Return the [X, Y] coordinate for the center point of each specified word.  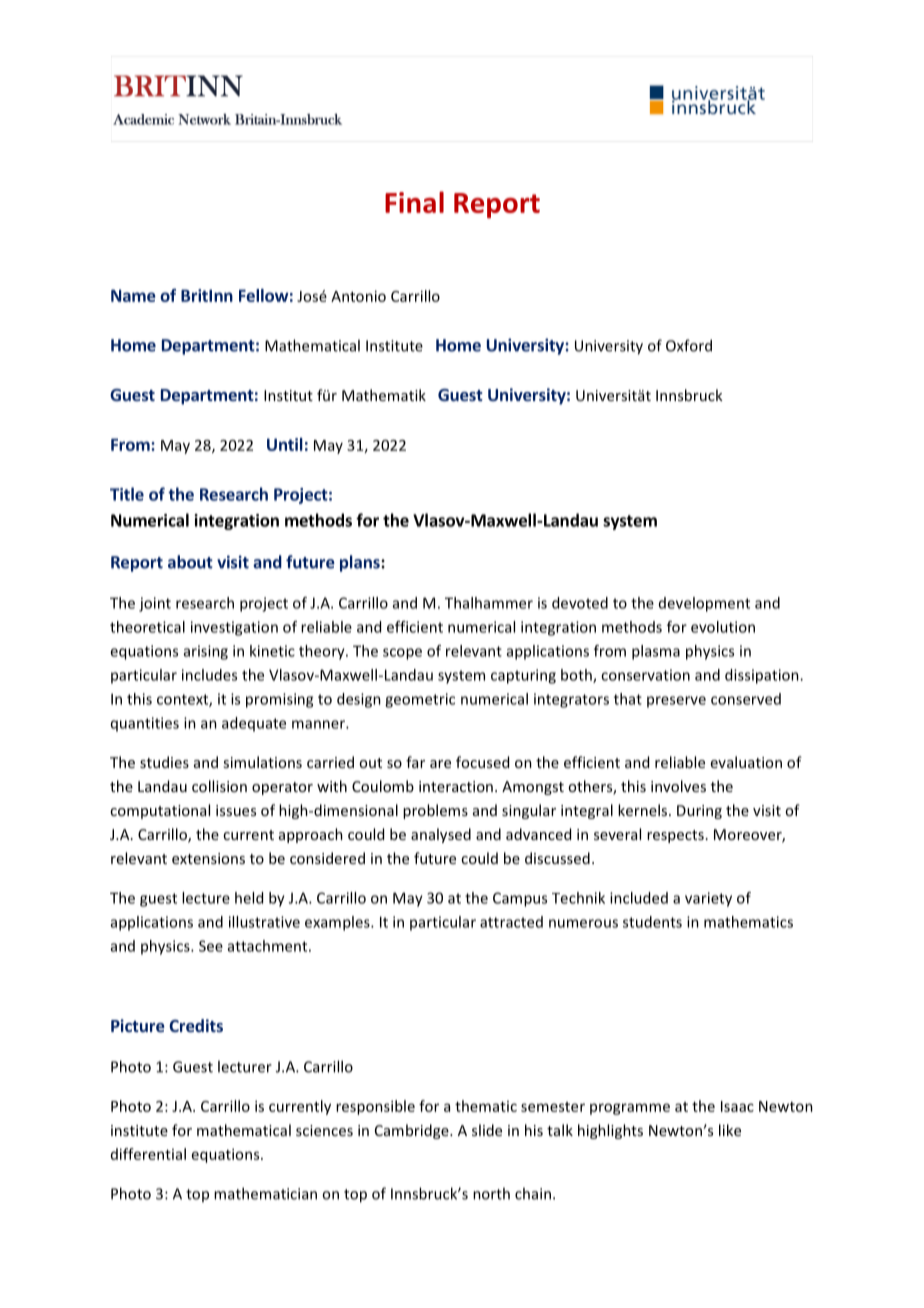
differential [148, 1154]
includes [209, 675]
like [730, 1130]
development [704, 604]
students [652, 922]
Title [127, 494]
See [211, 946]
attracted [511, 922]
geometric [420, 700]
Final [414, 202]
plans [361, 563]
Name [133, 295]
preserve [676, 702]
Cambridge [413, 1131]
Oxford [689, 345]
